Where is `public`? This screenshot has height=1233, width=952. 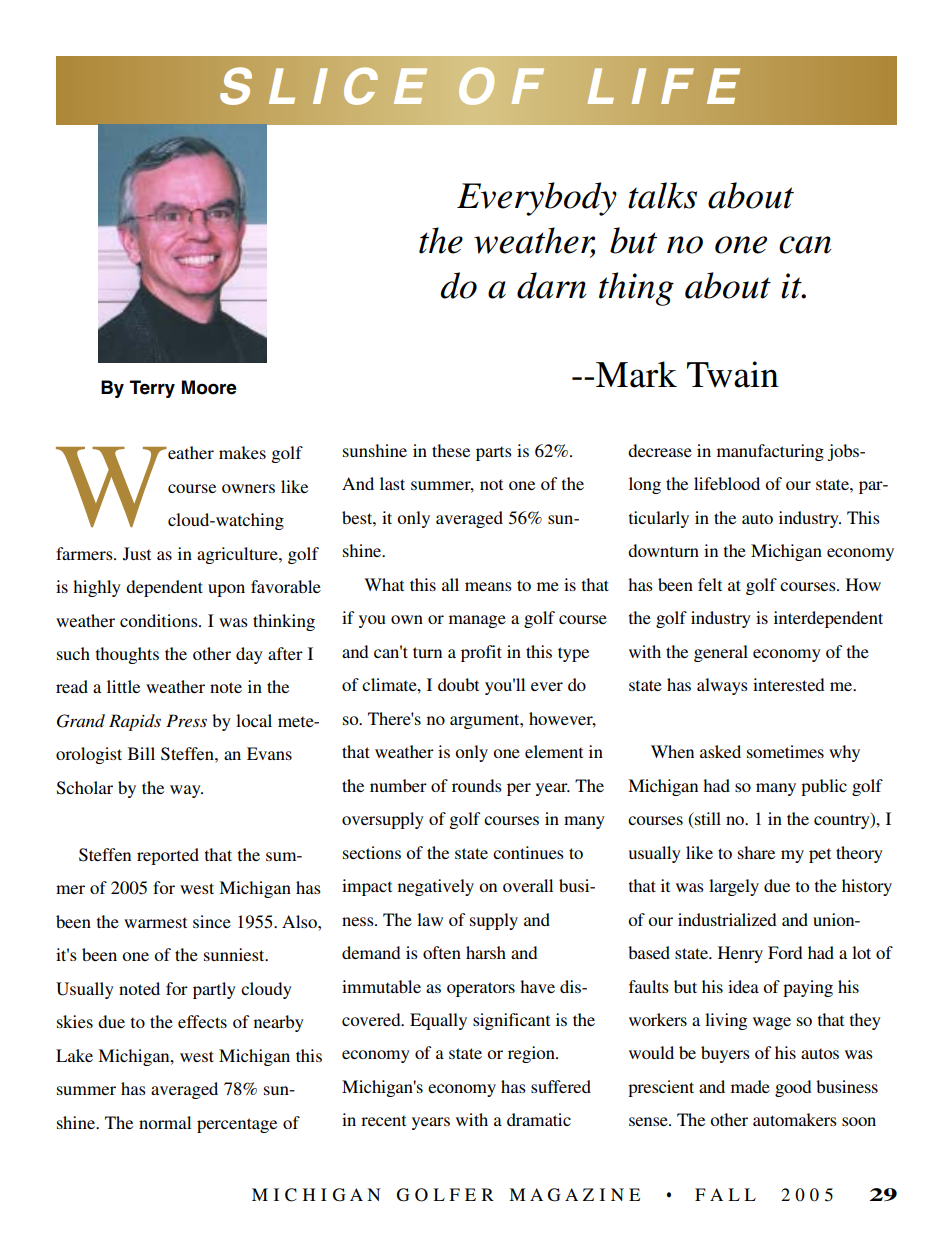
public is located at coordinates (824, 787).
